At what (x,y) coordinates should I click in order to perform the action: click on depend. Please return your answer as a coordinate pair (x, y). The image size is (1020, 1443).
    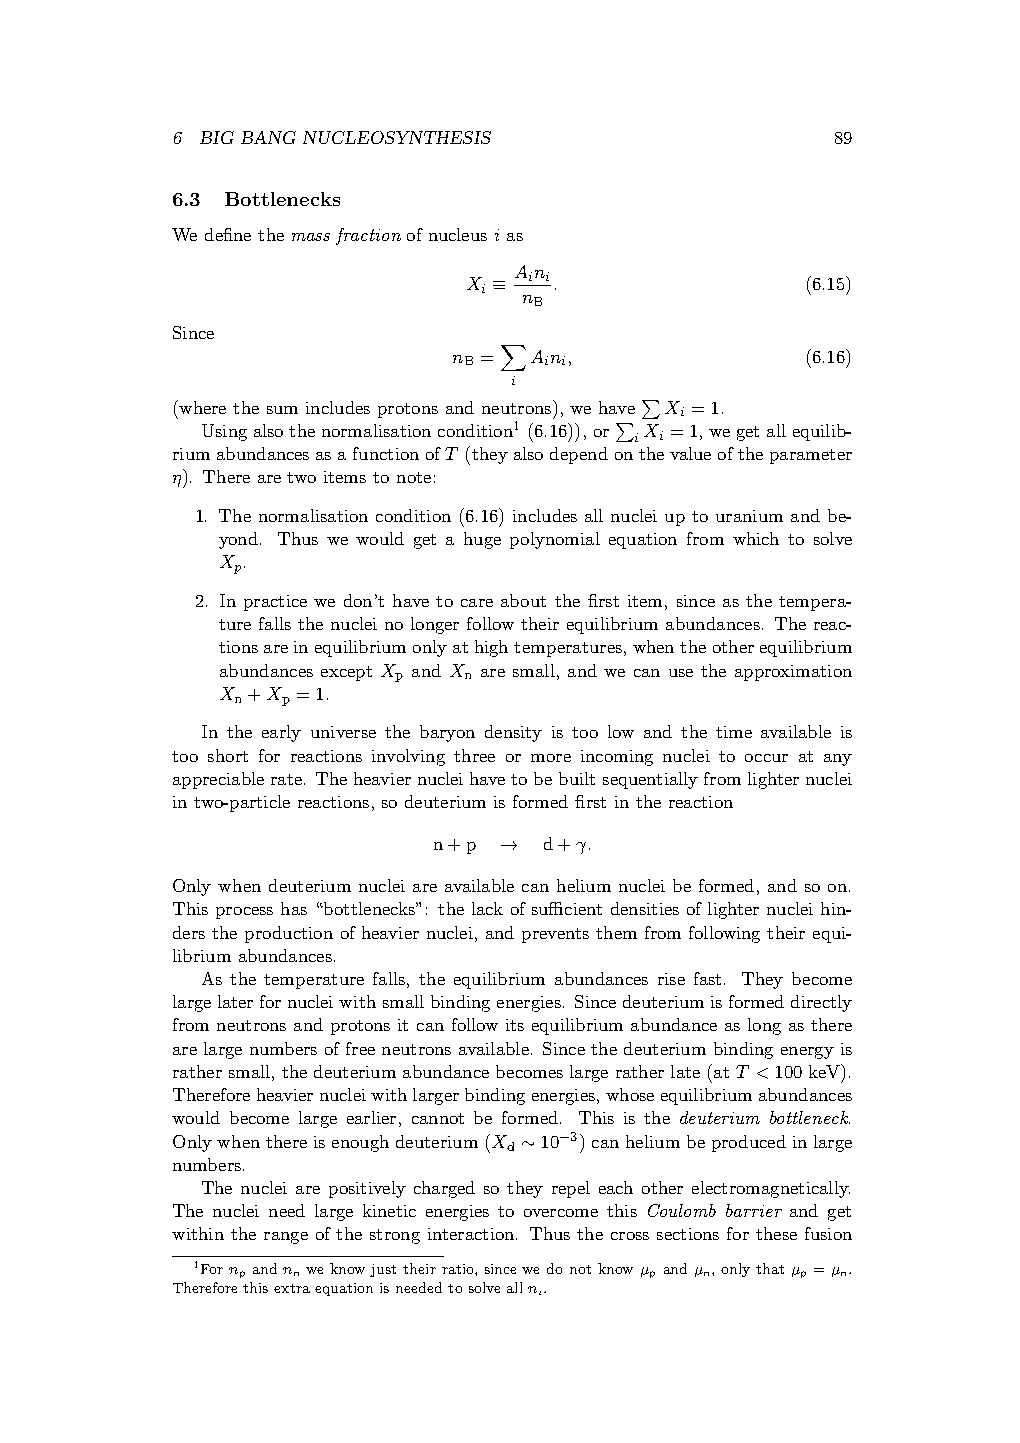
    Looking at the image, I should click on (579, 455).
